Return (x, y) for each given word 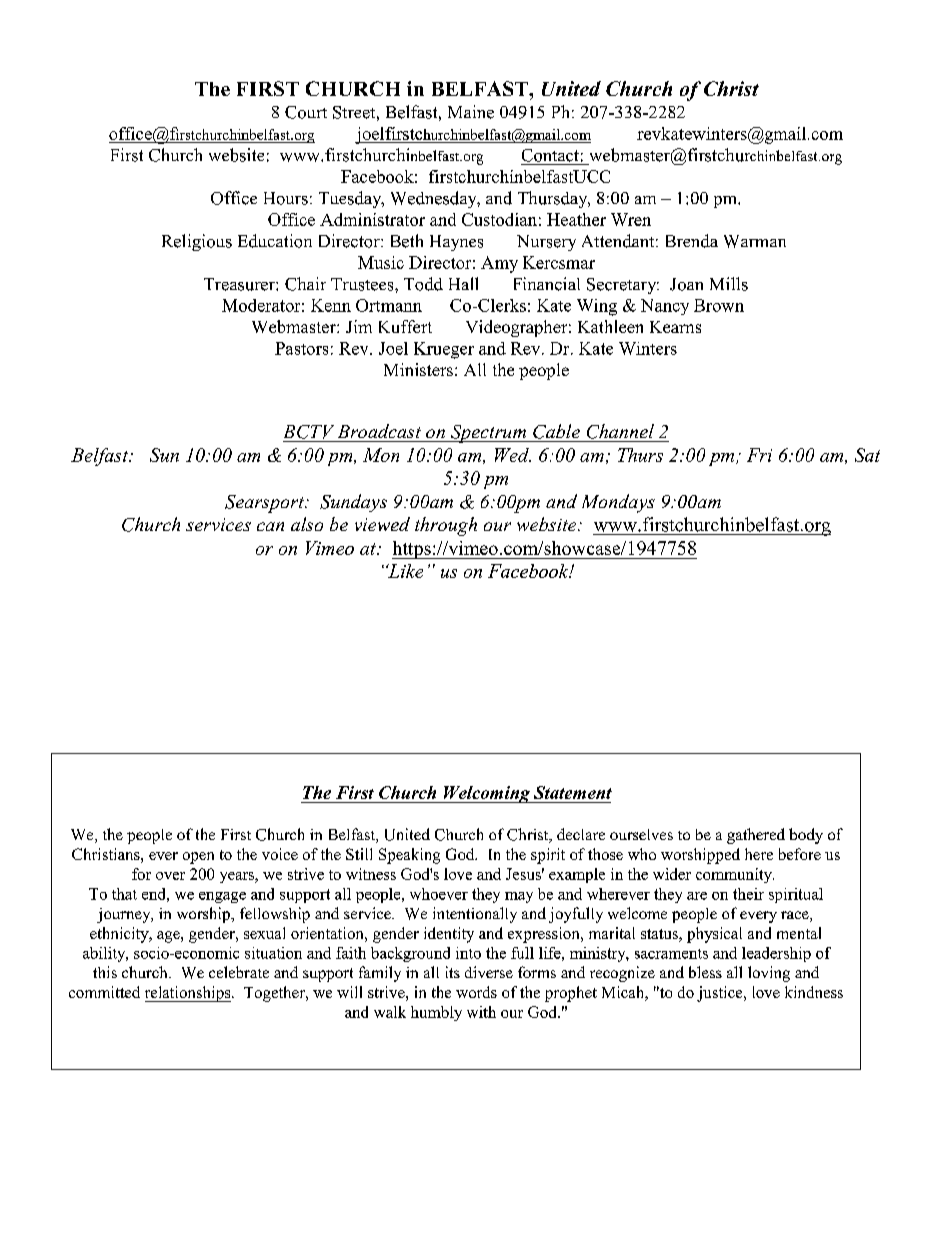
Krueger (444, 350)
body (806, 836)
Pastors (301, 348)
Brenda (692, 241)
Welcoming (487, 794)
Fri (759, 455)
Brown (719, 305)
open (198, 858)
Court (306, 112)
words (476, 992)
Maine (471, 112)
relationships (189, 994)
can (270, 526)
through (446, 526)
